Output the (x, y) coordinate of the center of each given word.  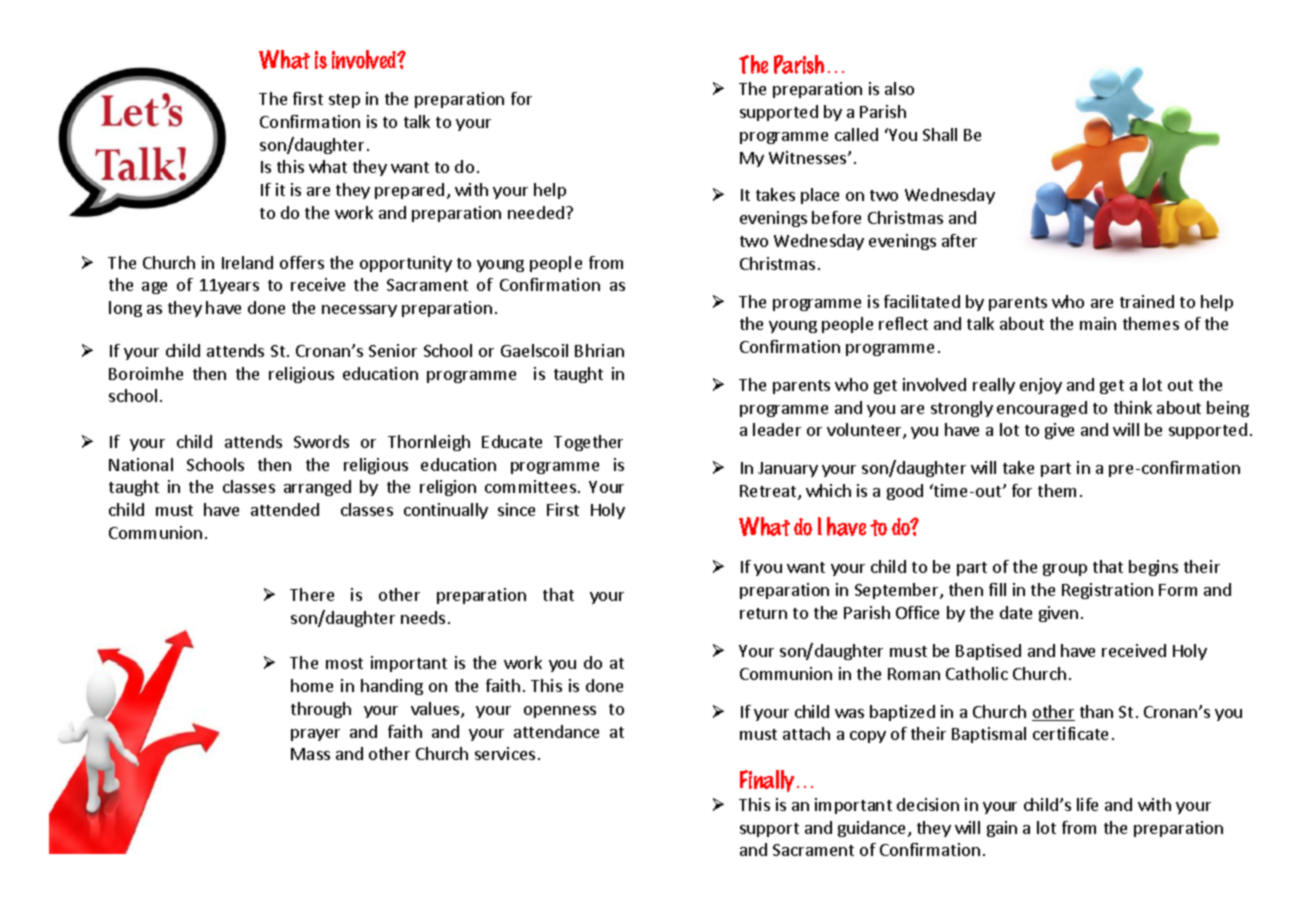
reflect (903, 323)
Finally (767, 781)
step (344, 101)
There (312, 594)
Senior (393, 350)
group (1065, 570)
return (763, 613)
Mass (310, 754)
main (1098, 323)
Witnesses (809, 157)
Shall (940, 134)
